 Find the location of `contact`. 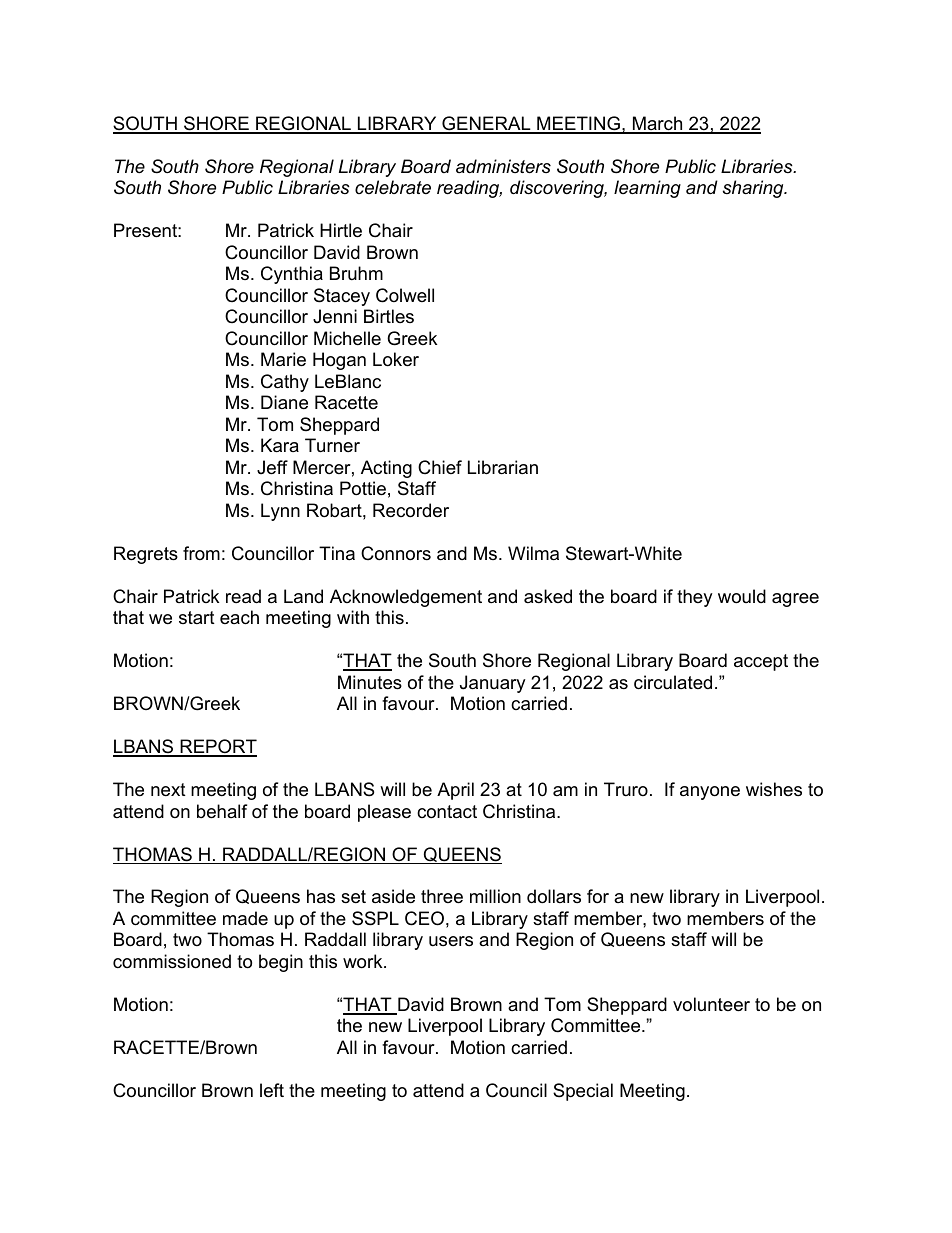

contact is located at coordinates (447, 812).
